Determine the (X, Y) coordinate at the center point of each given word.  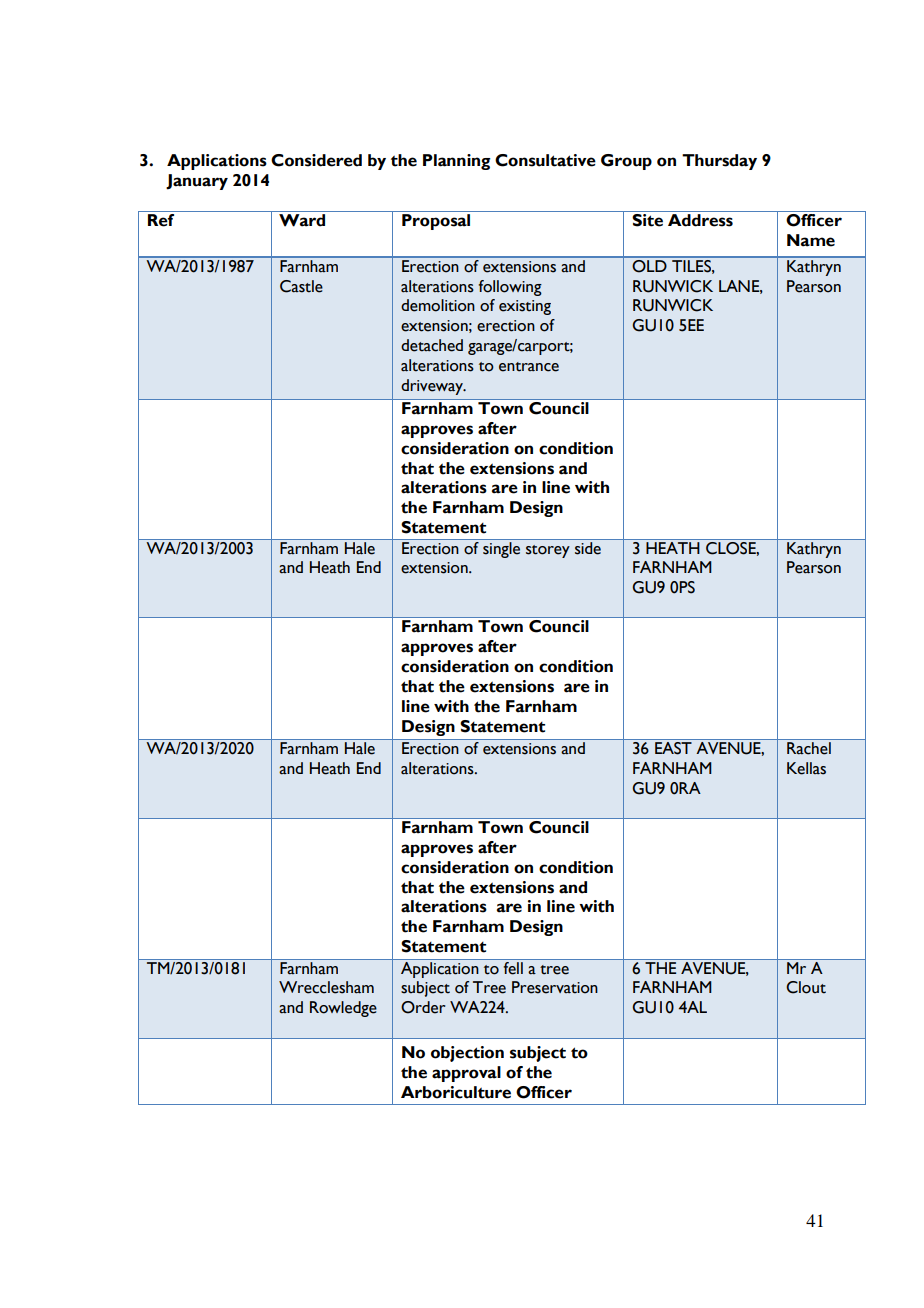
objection (467, 1054)
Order (423, 1007)
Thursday (719, 162)
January (197, 182)
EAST (673, 748)
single (502, 548)
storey (548, 551)
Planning (457, 162)
